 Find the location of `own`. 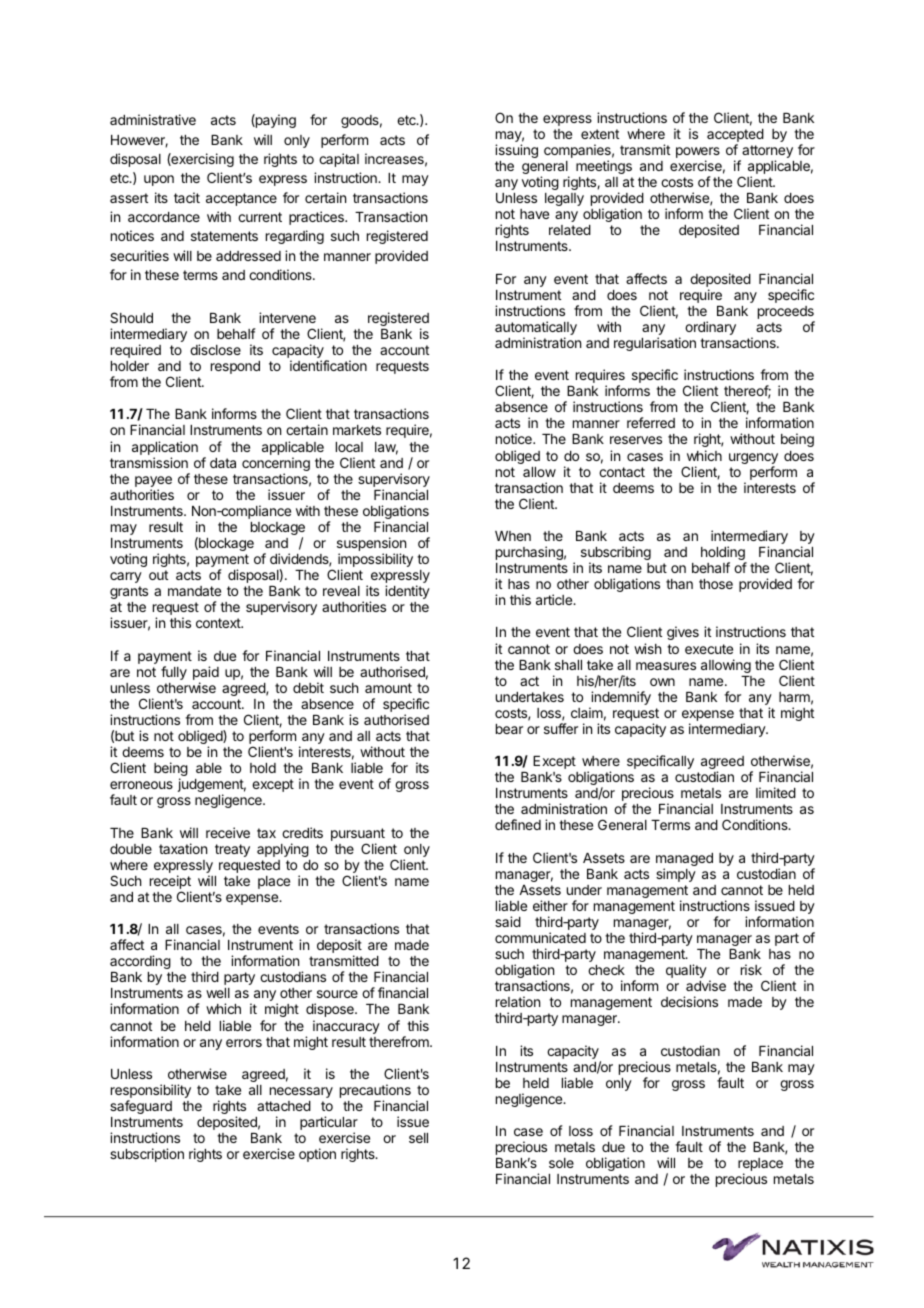

own is located at coordinates (662, 682).
